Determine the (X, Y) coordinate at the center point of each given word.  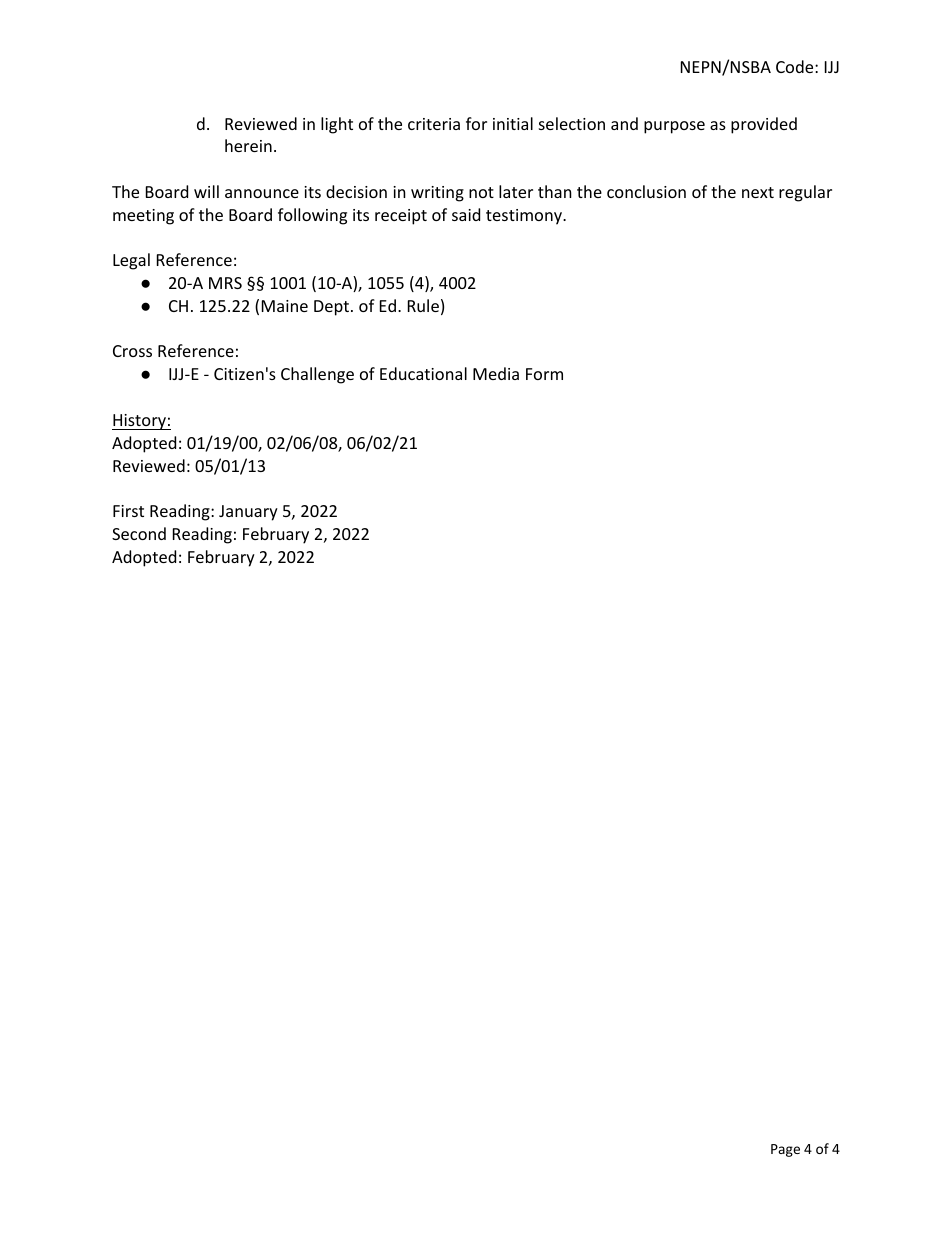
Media (496, 373)
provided (764, 125)
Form (544, 374)
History (140, 422)
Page (785, 1150)
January (248, 513)
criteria (434, 124)
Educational (423, 373)
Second (139, 533)
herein (248, 145)
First (128, 511)
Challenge (317, 375)
